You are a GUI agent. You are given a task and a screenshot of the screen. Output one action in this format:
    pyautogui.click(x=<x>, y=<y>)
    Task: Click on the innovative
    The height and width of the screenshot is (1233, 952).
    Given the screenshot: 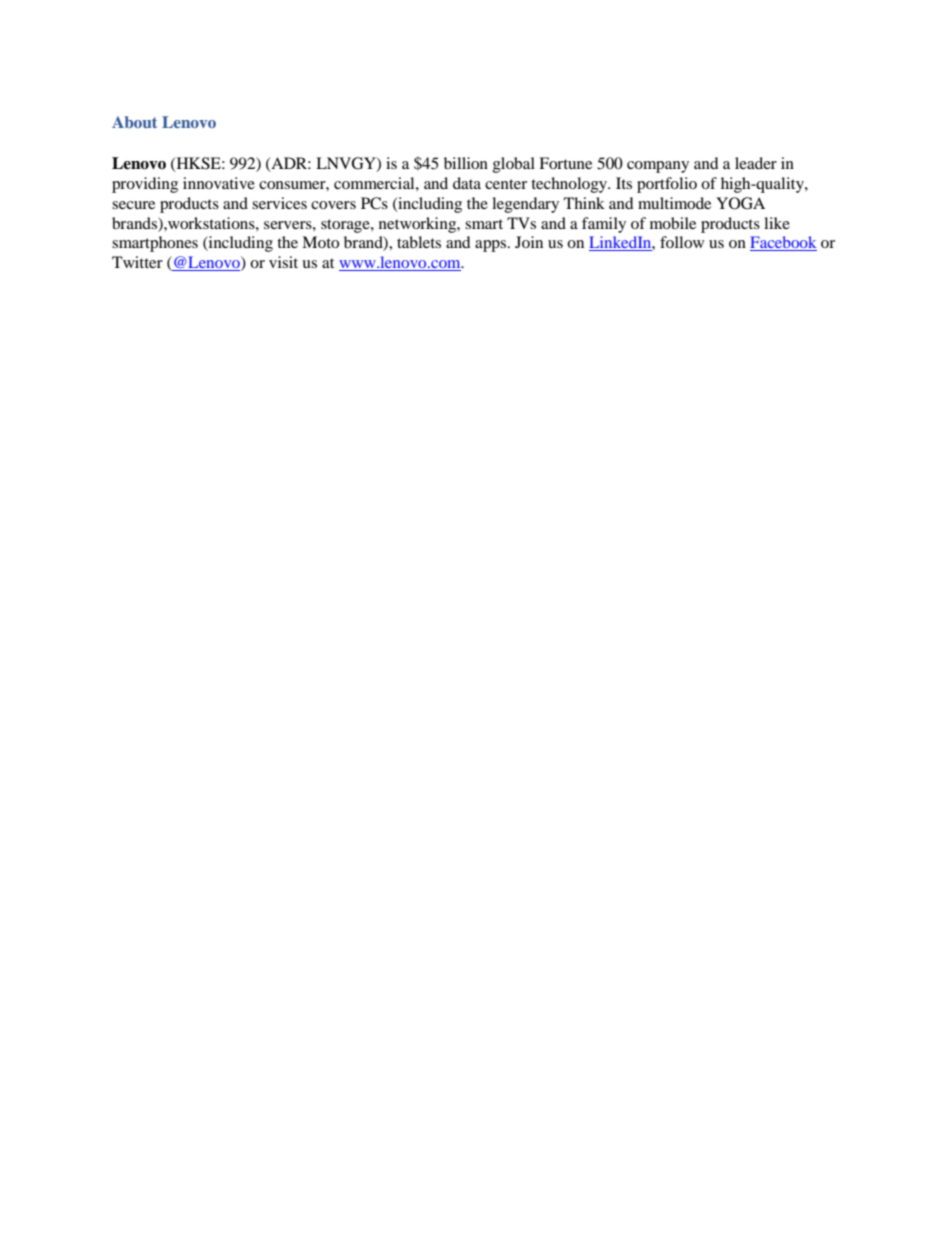 What is the action you would take?
    pyautogui.click(x=219, y=183)
